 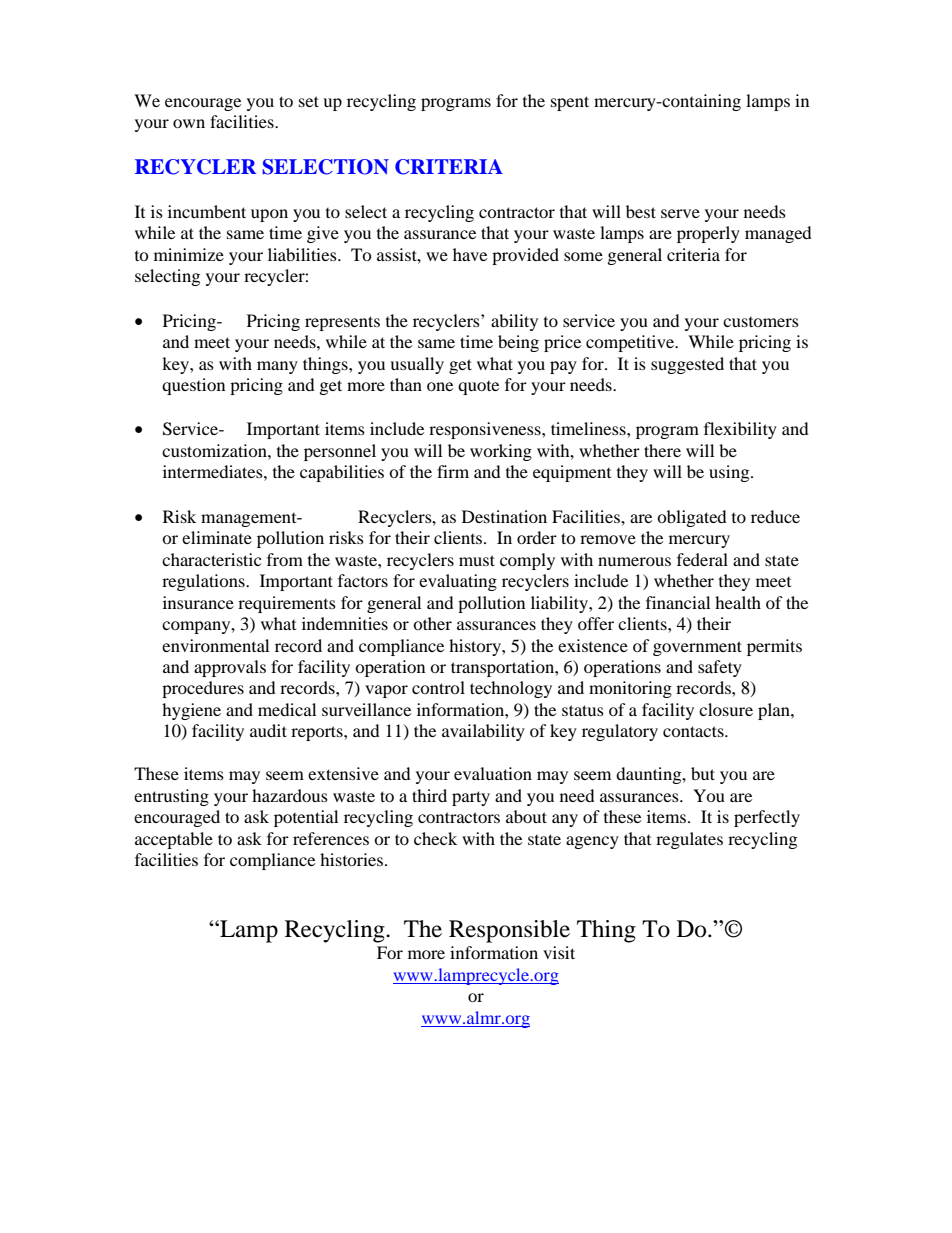 I want to click on approvals, so click(x=230, y=668).
